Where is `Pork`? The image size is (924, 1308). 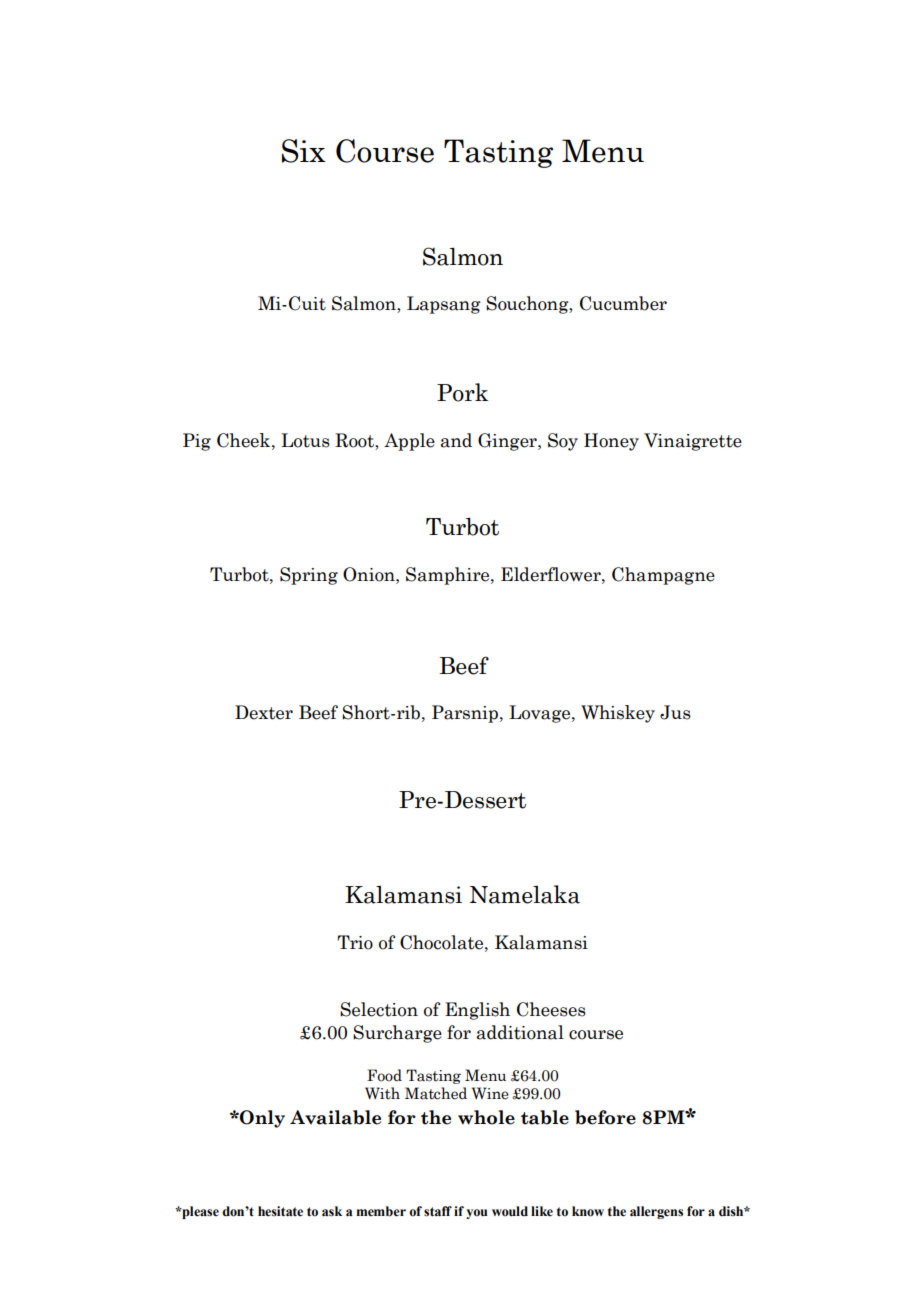 Pork is located at coordinates (462, 392).
